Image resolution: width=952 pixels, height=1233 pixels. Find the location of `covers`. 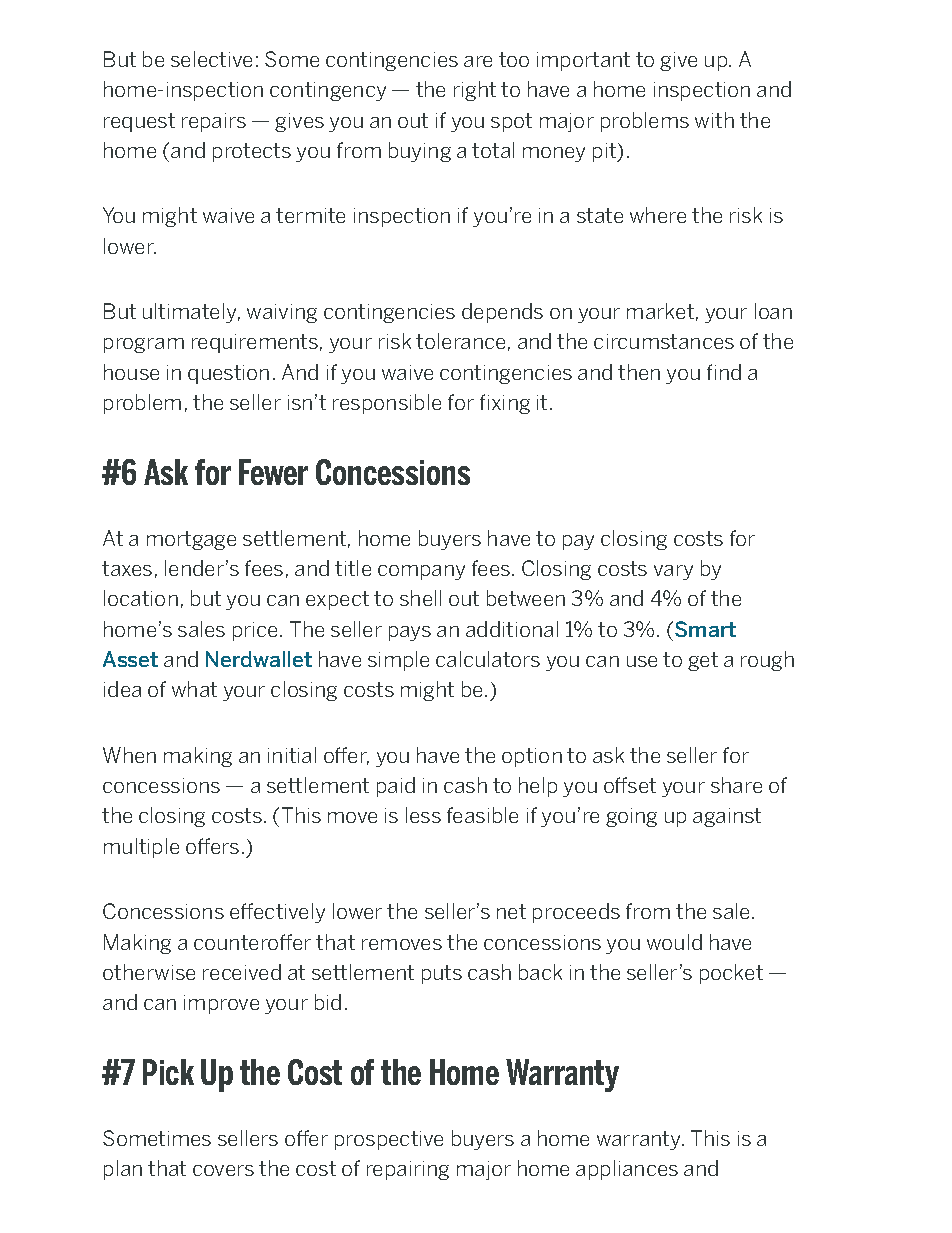

covers is located at coordinates (223, 1170).
